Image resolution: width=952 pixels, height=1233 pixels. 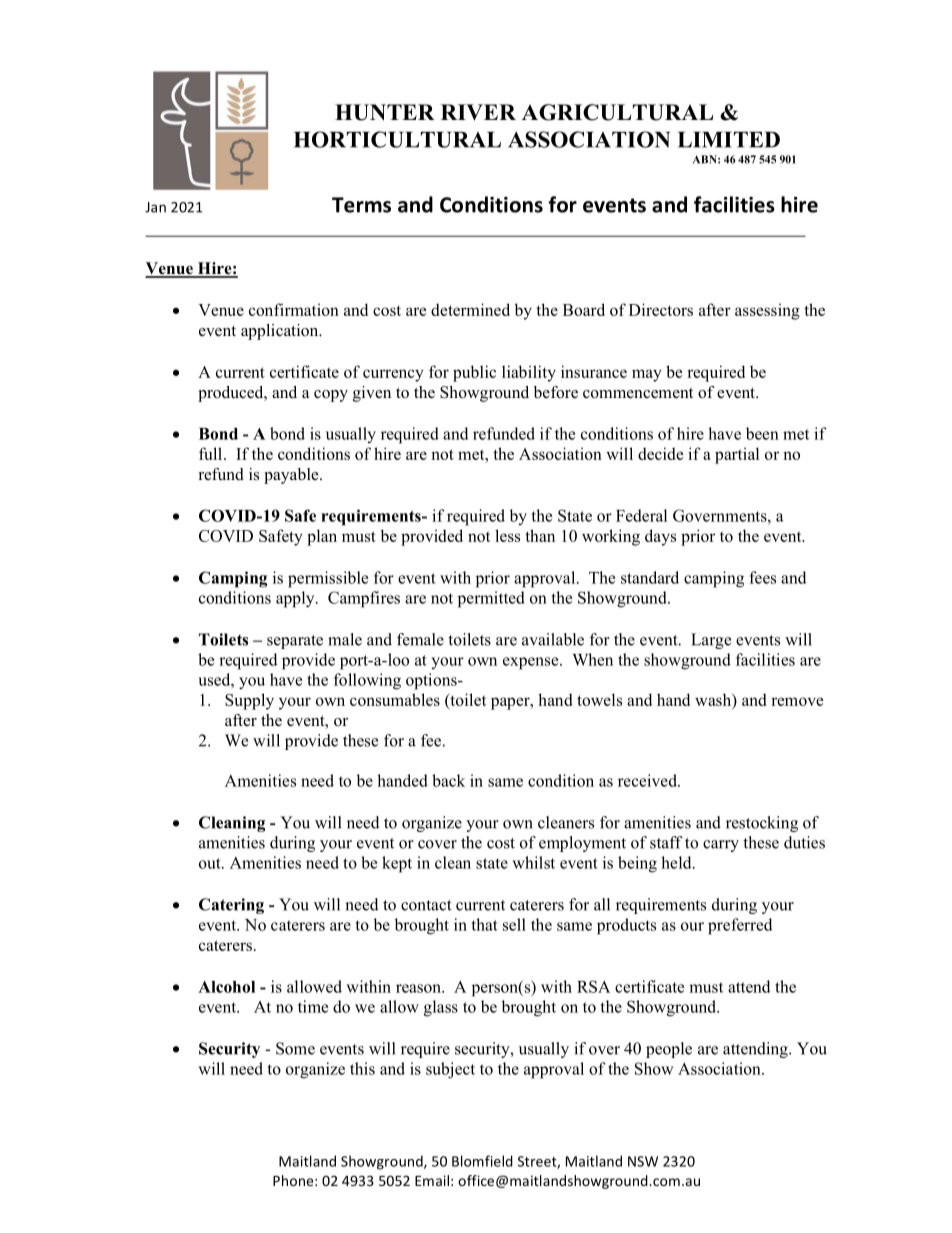 What do you see at coordinates (729, 140) in the document?
I see `LIMITED` at bounding box center [729, 140].
